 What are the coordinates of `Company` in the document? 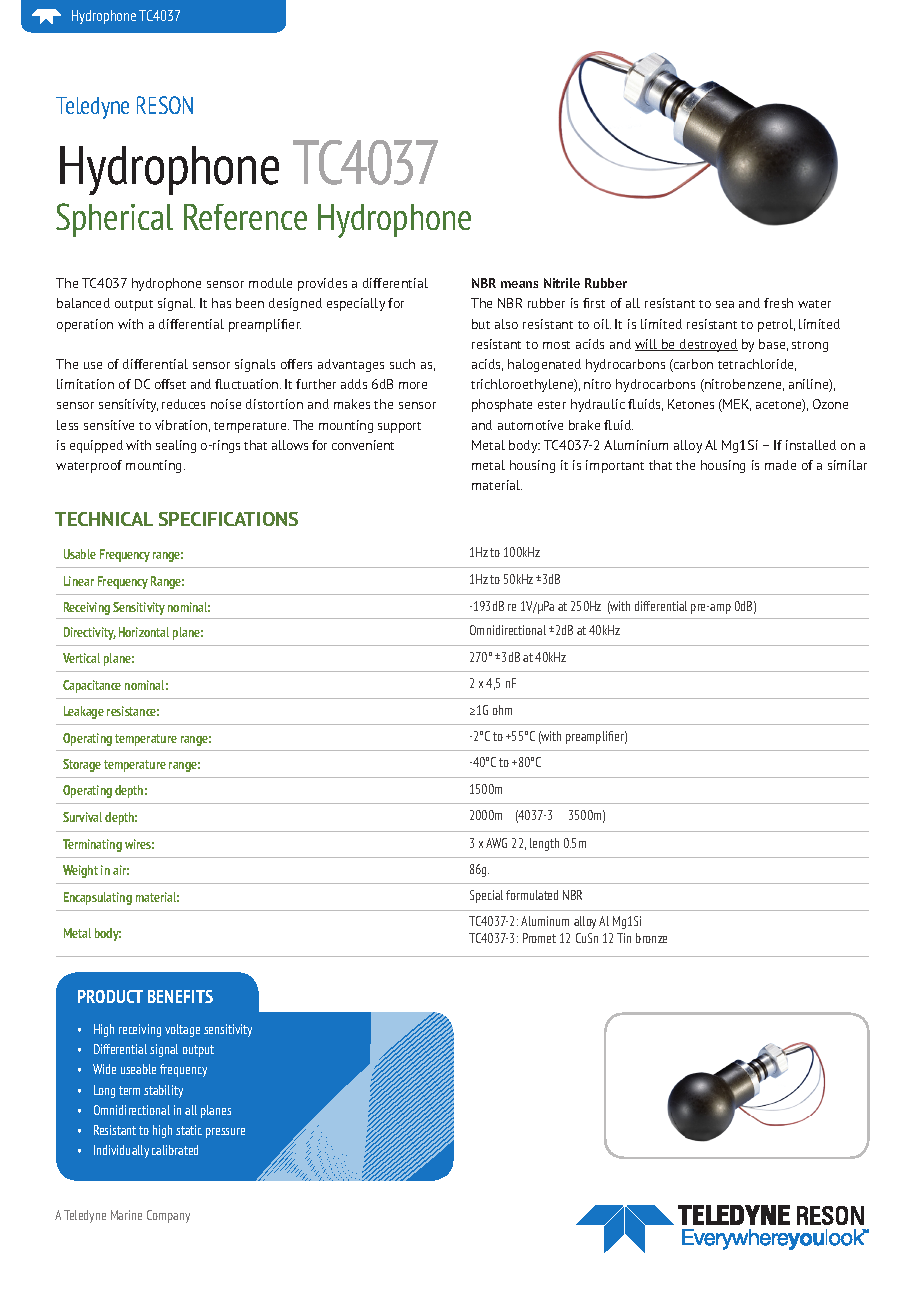 It's located at (168, 1216).
